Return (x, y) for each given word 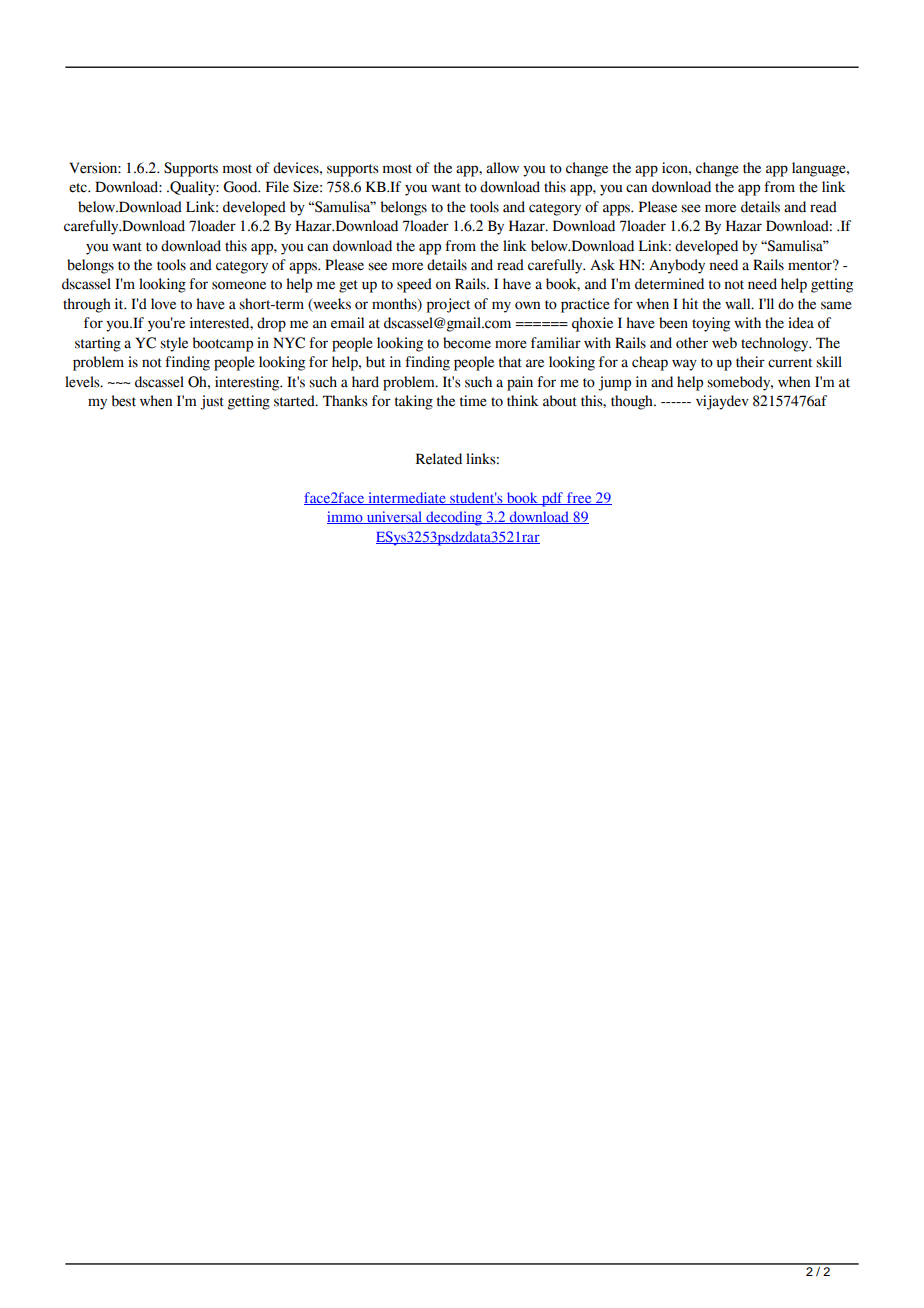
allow (502, 168)
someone (239, 285)
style (174, 344)
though (633, 402)
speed (414, 285)
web (724, 343)
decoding (454, 518)
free (579, 498)
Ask (602, 265)
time (473, 401)
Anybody (677, 266)
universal (394, 517)
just (212, 402)
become (467, 343)
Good (241, 187)
